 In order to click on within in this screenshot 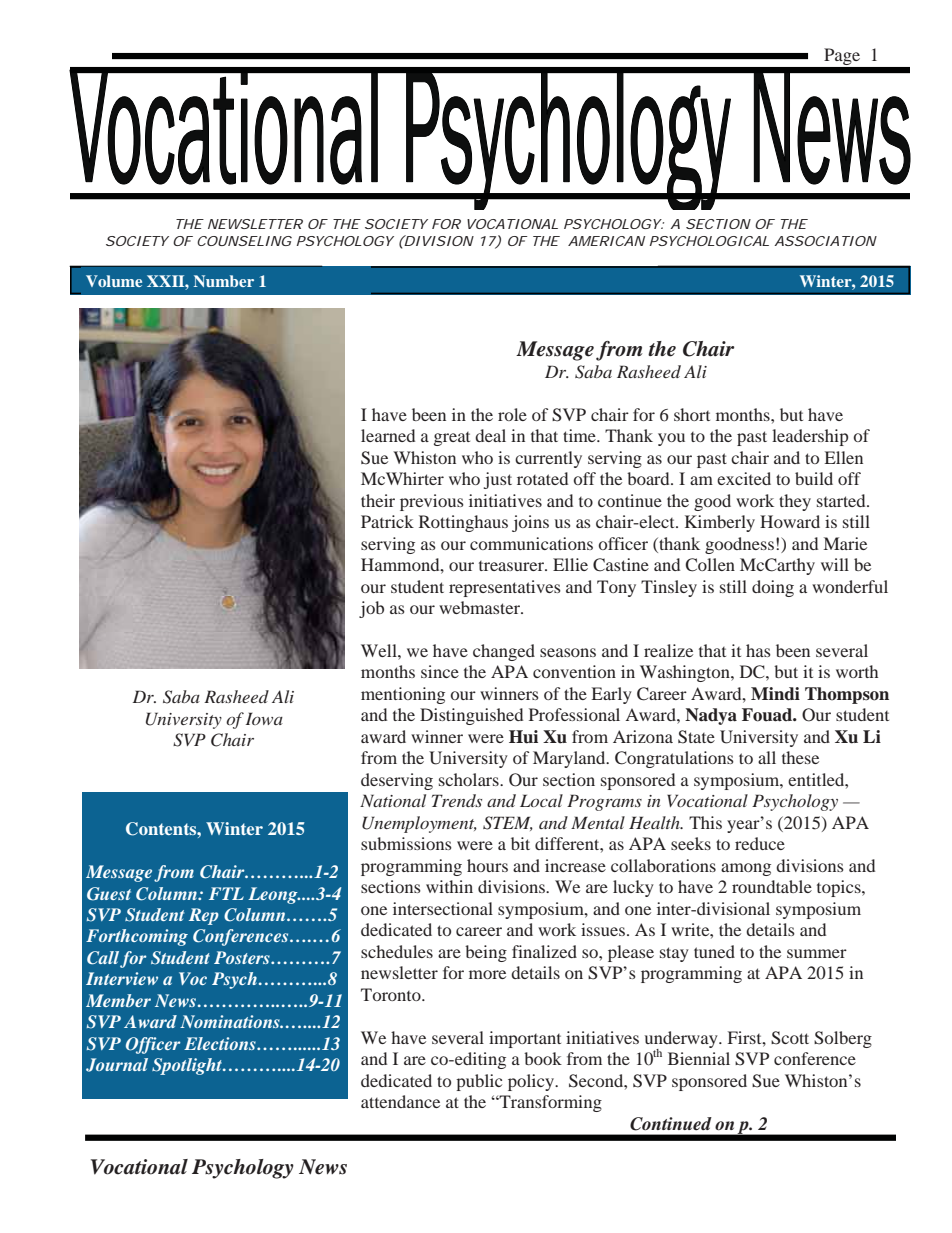, I will do `click(449, 886)`.
